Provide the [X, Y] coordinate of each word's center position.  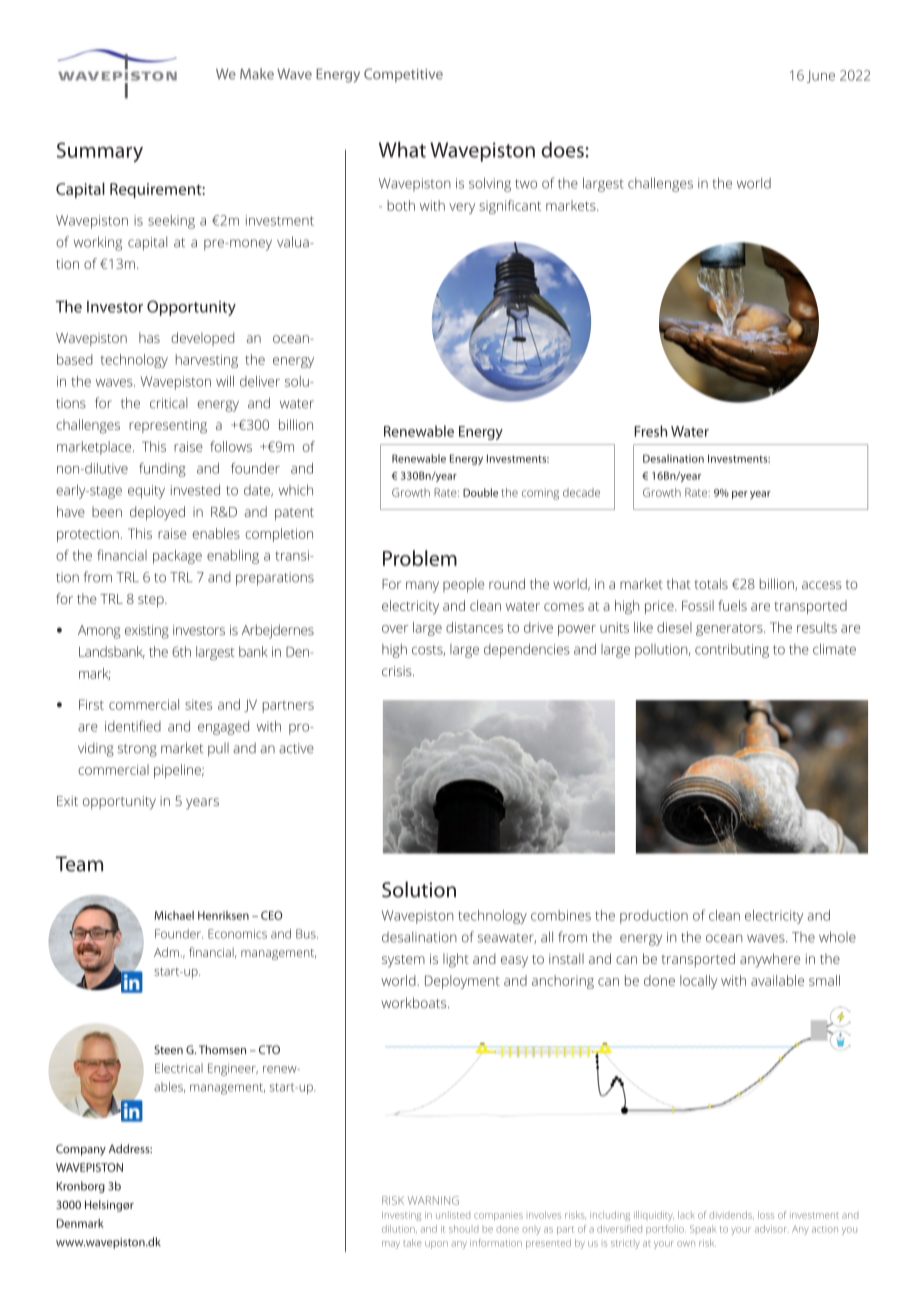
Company [81, 1150]
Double [480, 492]
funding [162, 469]
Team [79, 864]
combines [561, 915]
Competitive [403, 75]
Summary [100, 152]
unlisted [453, 1215]
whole [837, 937]
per [740, 495]
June [821, 76]
